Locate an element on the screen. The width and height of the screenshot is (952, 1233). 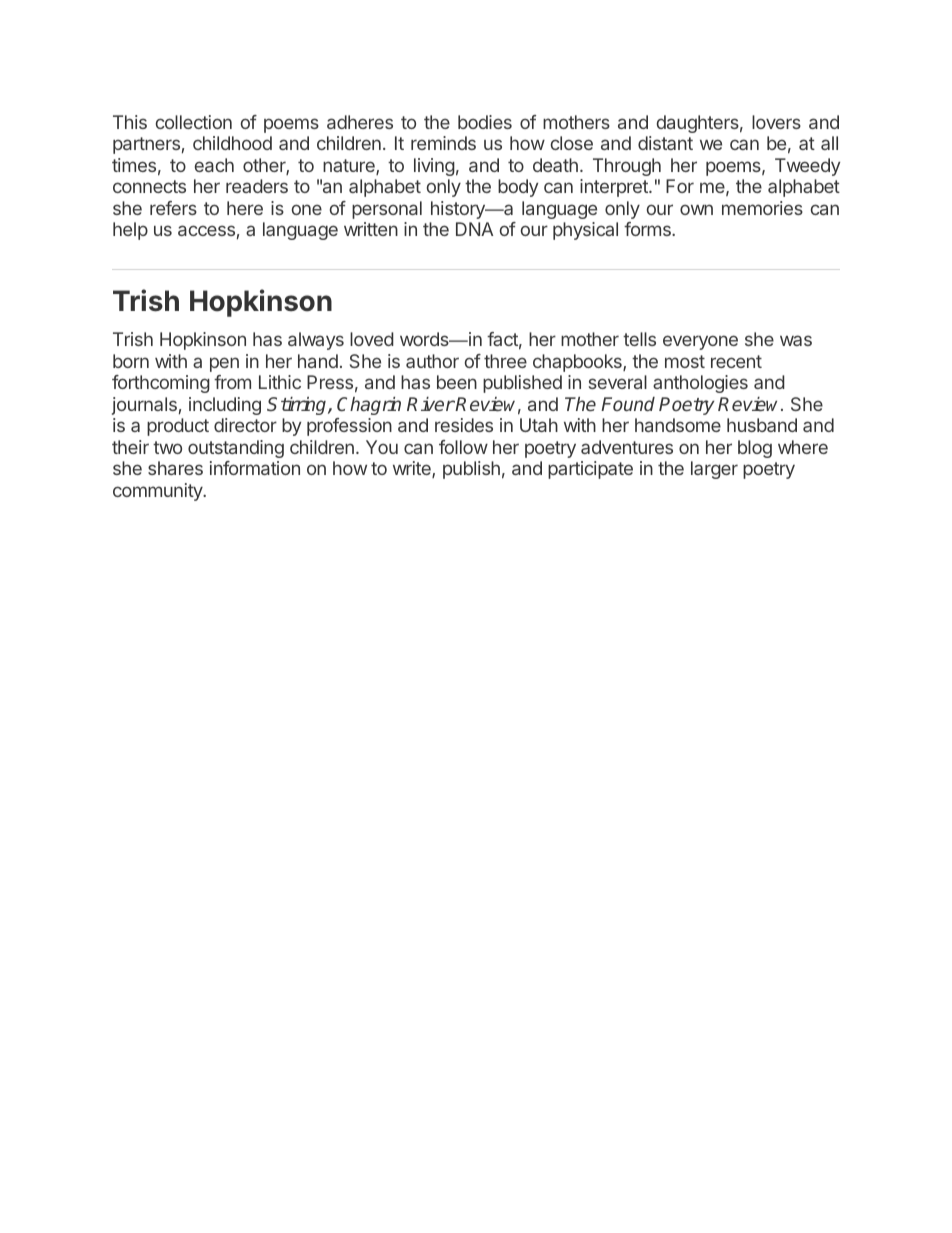
been is located at coordinates (457, 382).
